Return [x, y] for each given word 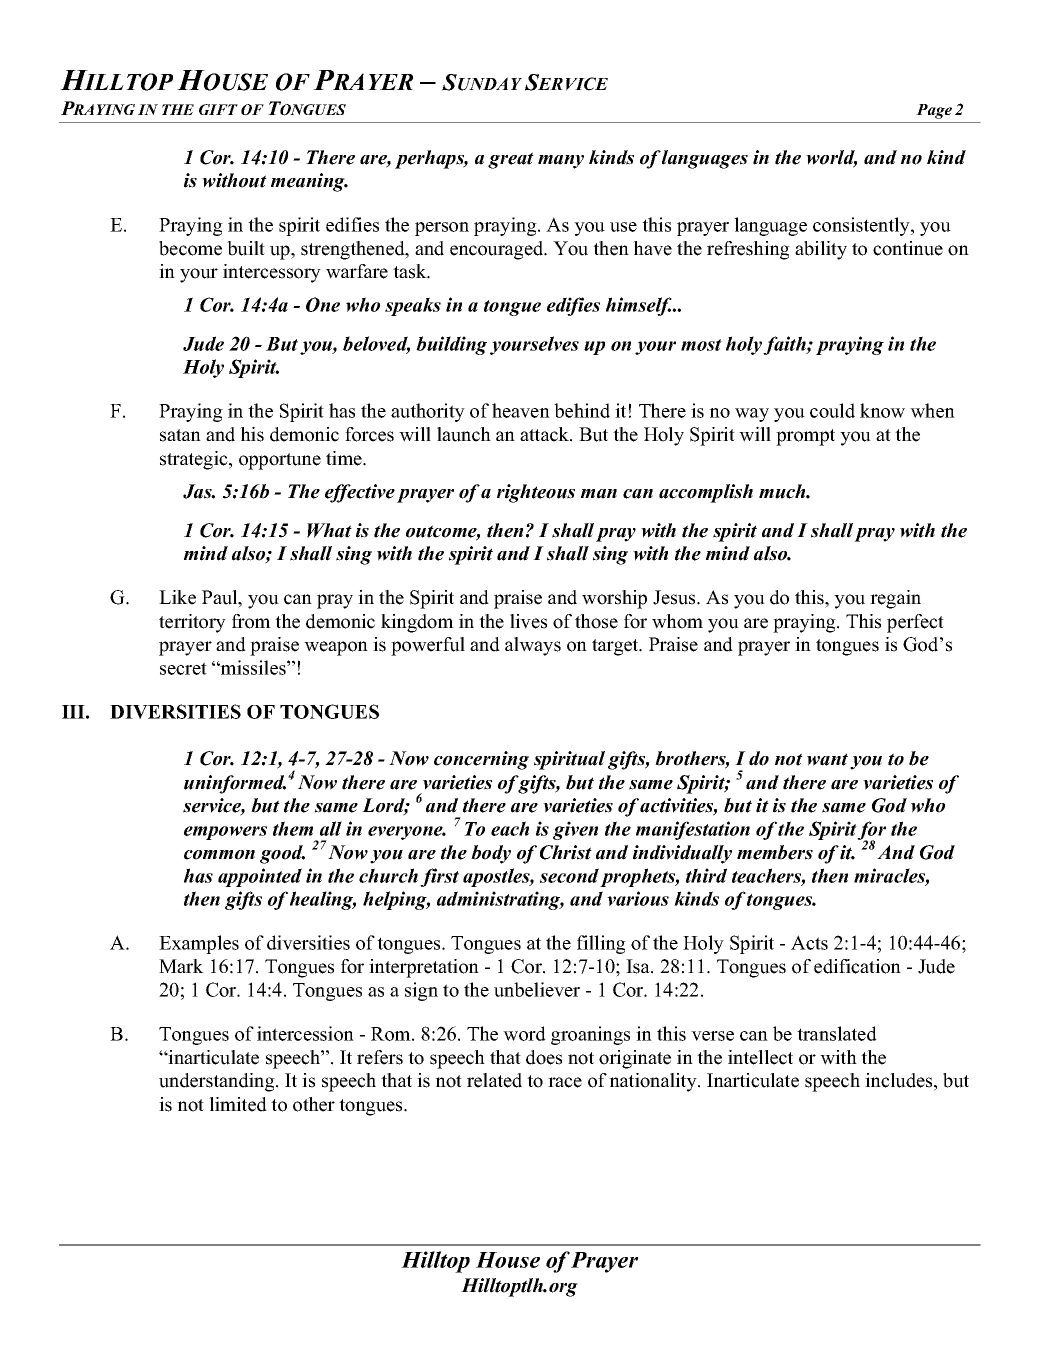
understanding [218, 1082]
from [251, 621]
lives [528, 621]
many [561, 162]
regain [895, 599]
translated [837, 1033]
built [246, 248]
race [565, 1082]
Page [934, 111]
